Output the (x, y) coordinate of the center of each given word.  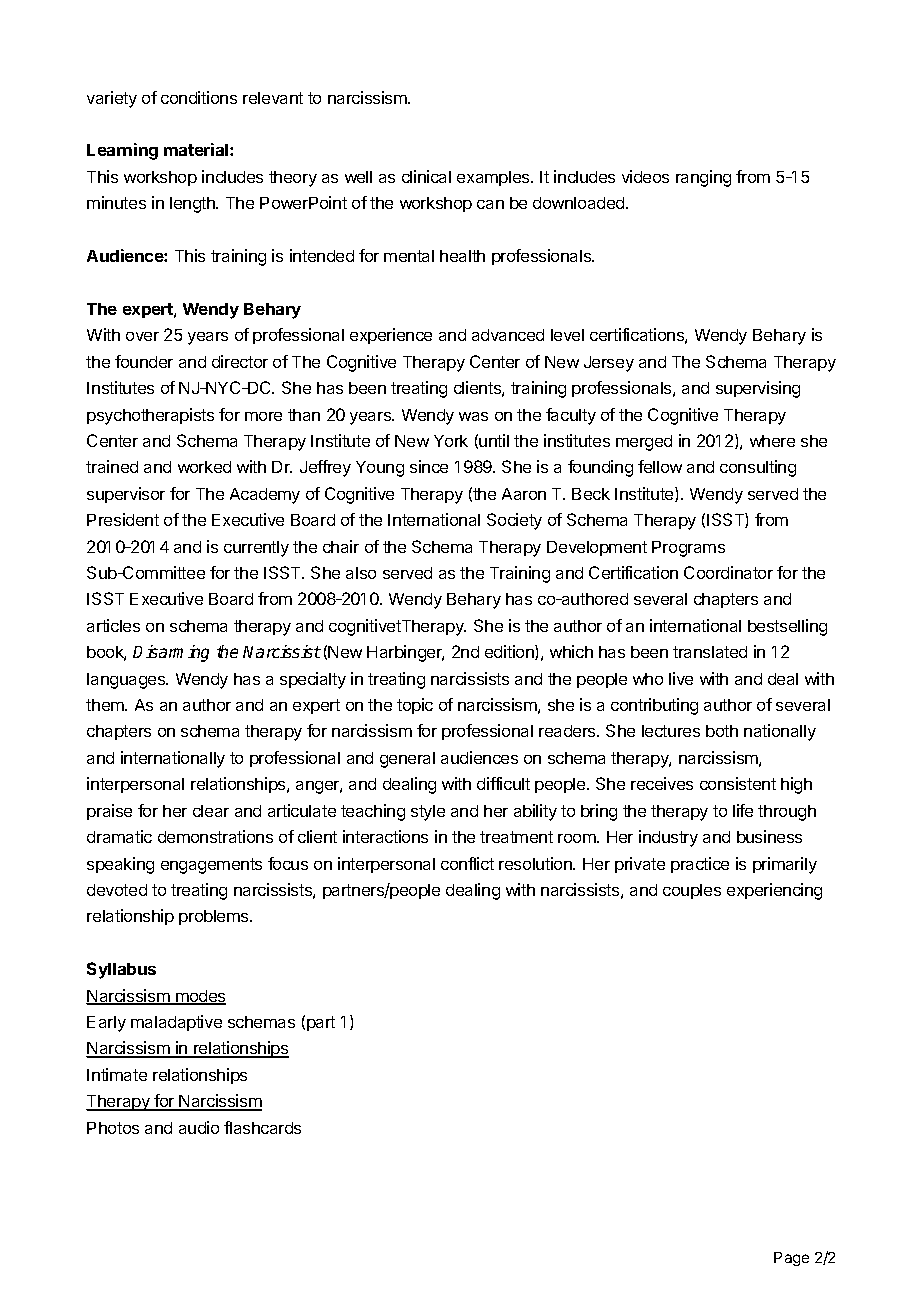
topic (415, 706)
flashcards (262, 1127)
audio (199, 1127)
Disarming (171, 653)
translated (710, 652)
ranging (703, 178)
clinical (426, 176)
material (197, 149)
